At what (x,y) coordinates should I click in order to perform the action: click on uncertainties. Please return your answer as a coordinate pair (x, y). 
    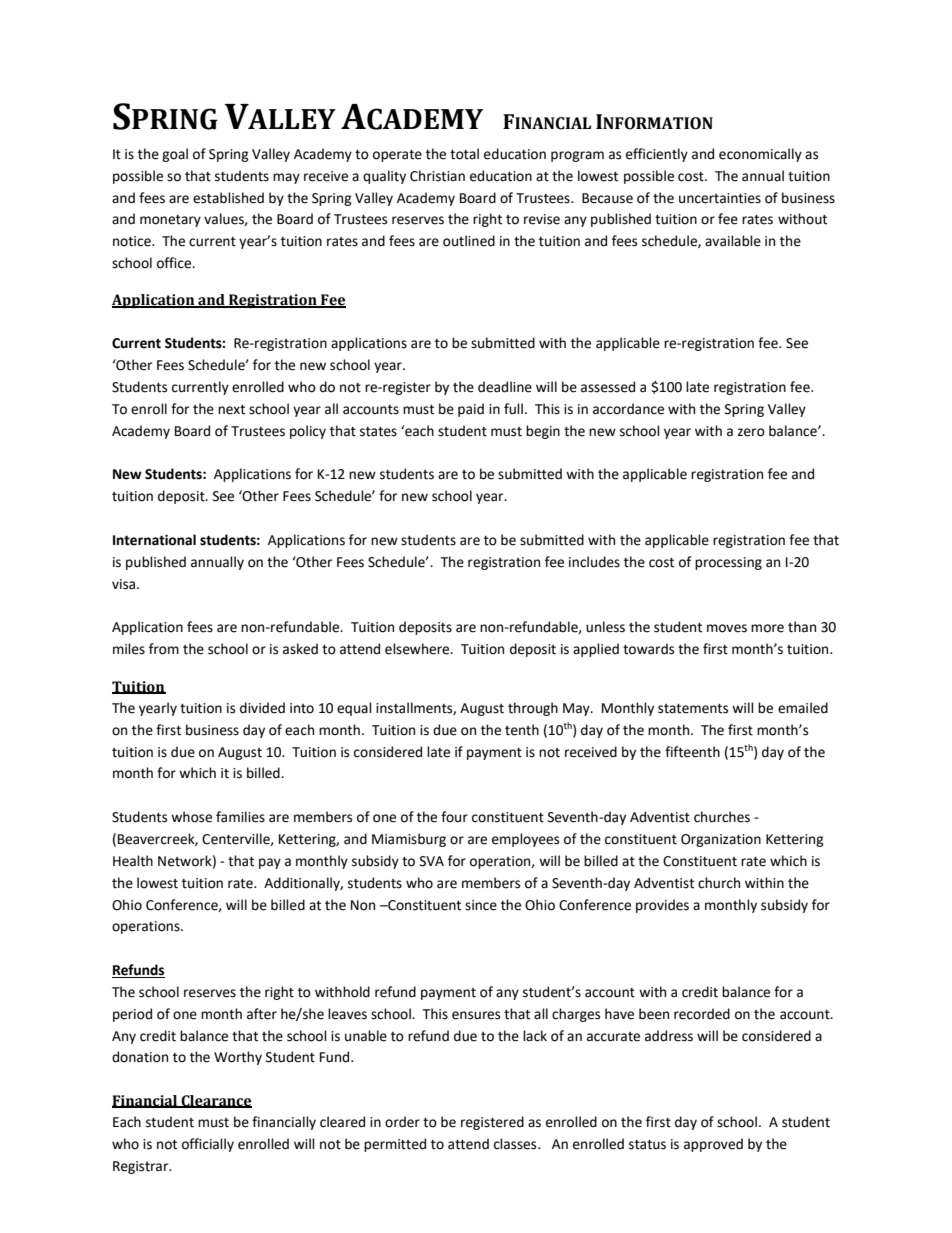
    Looking at the image, I should click on (720, 198).
